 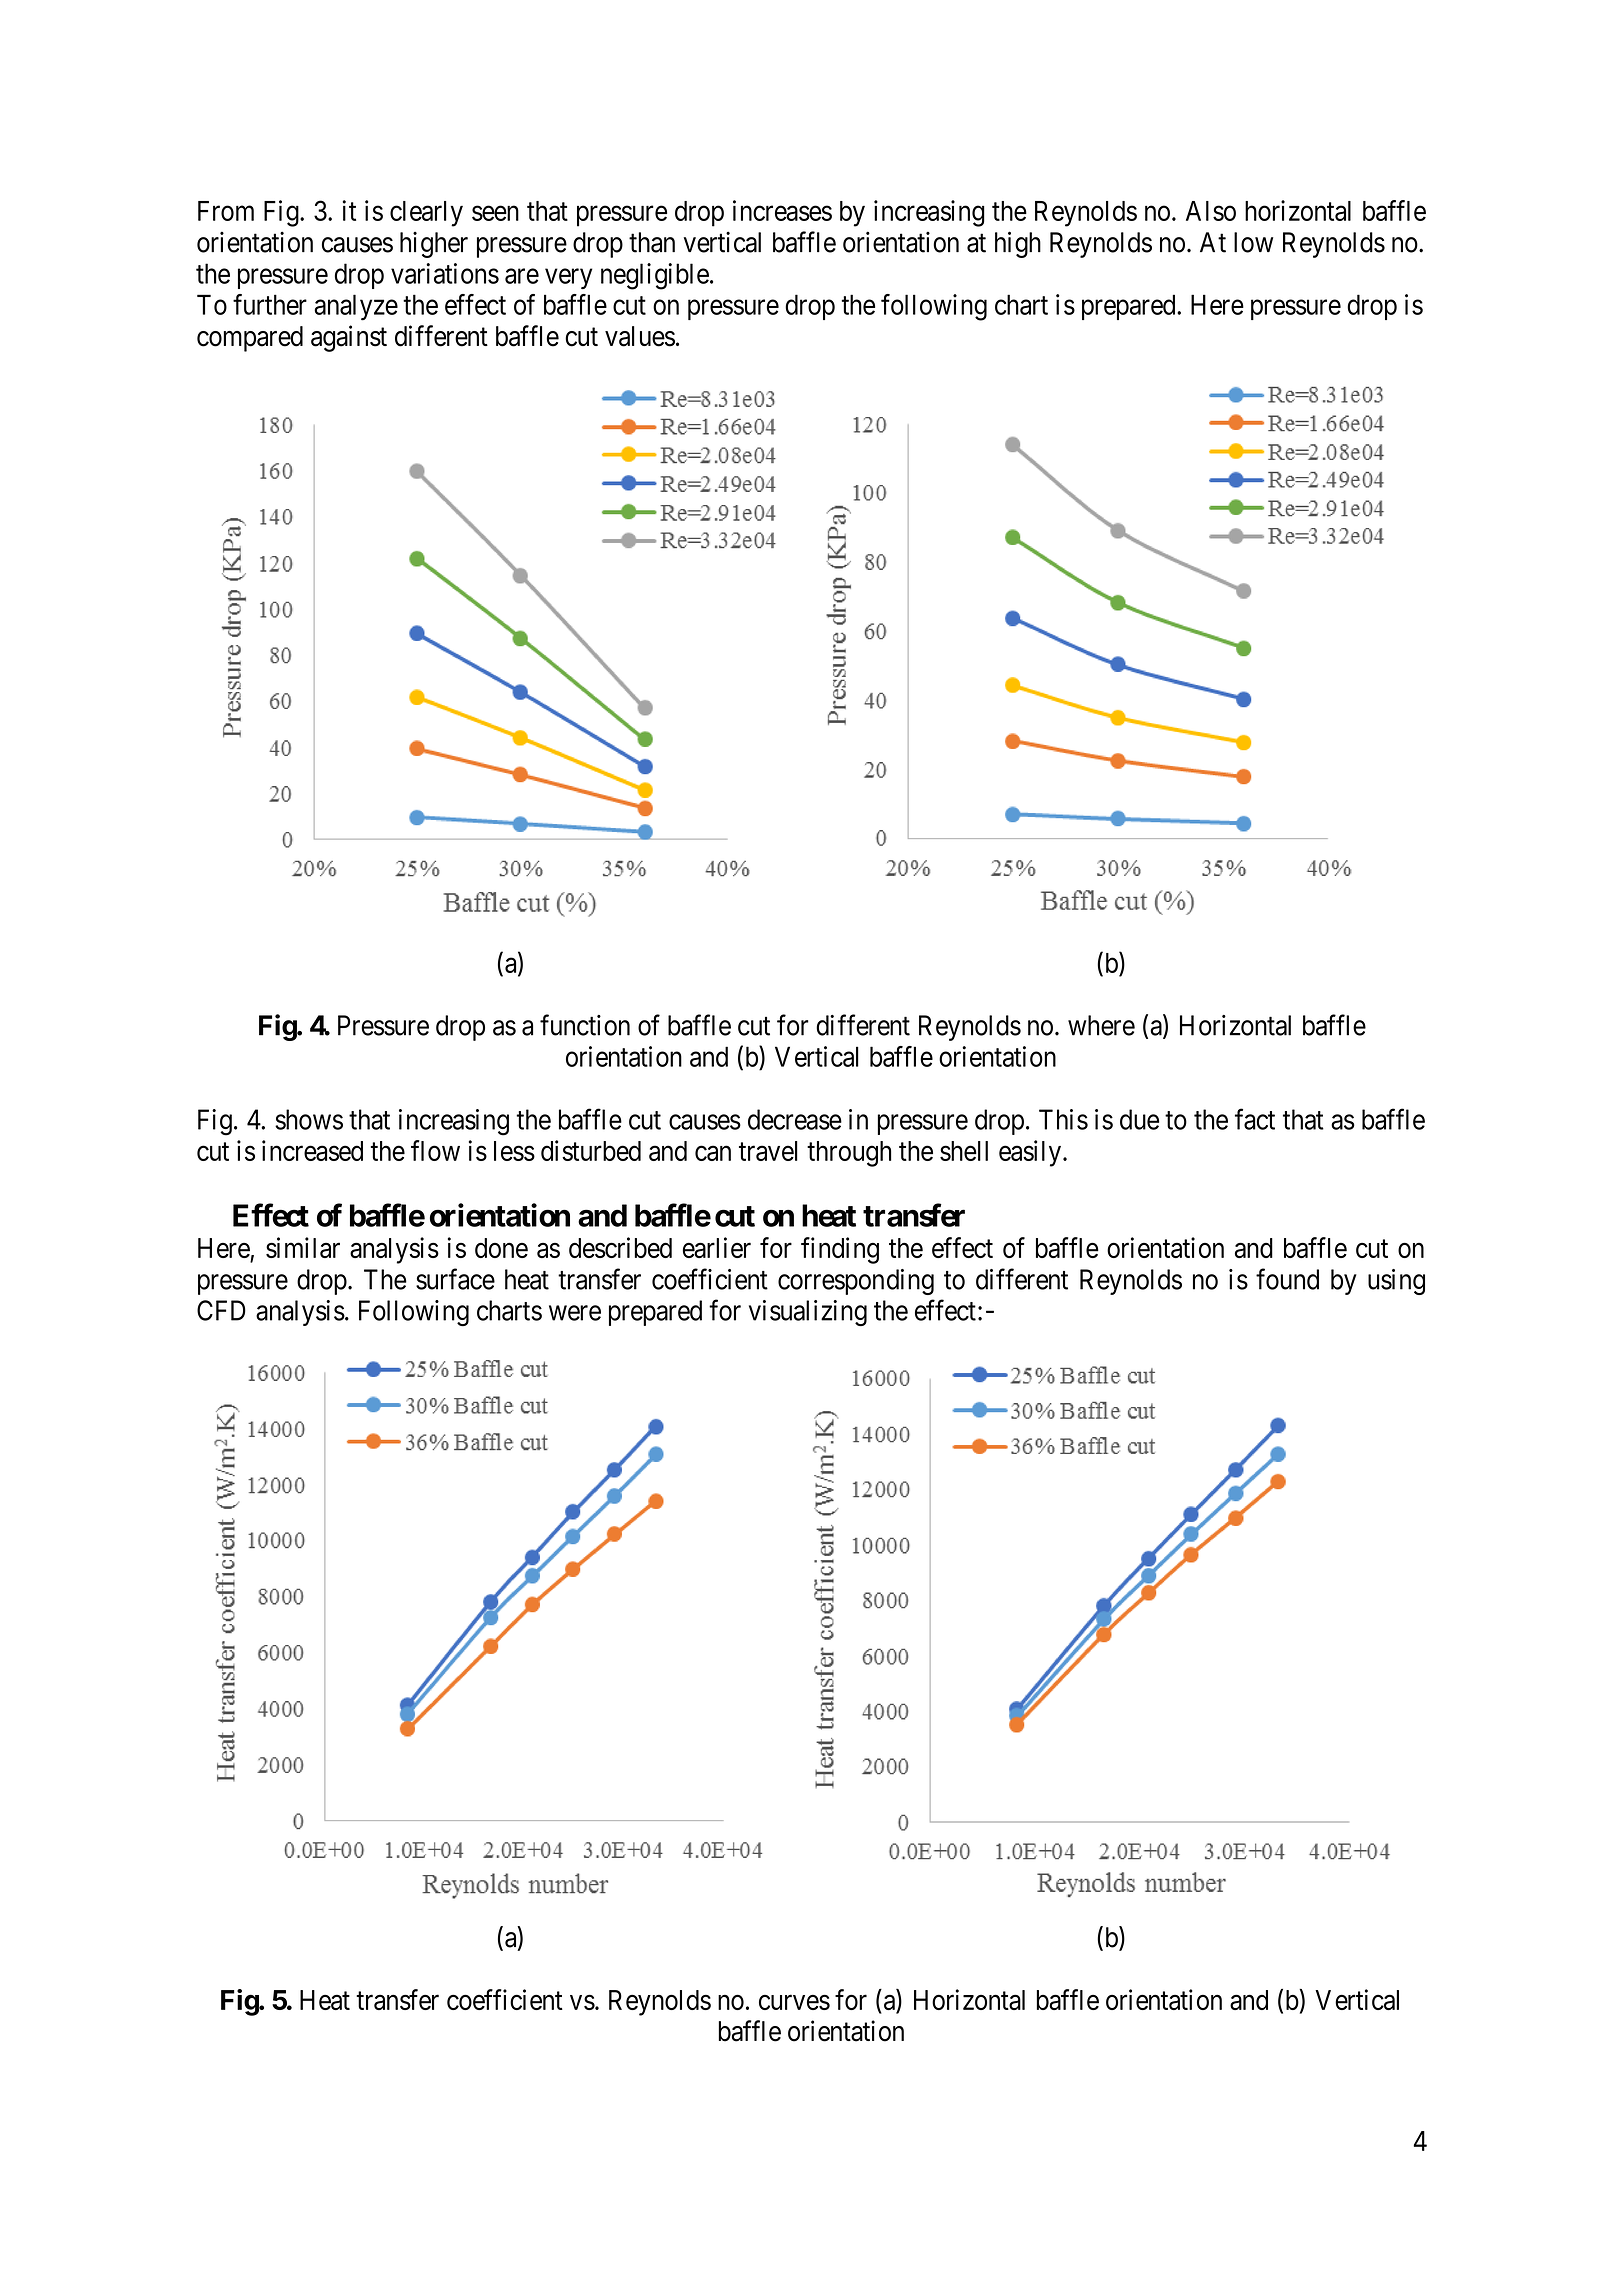 What do you see at coordinates (1211, 211) in the screenshot?
I see `Also` at bounding box center [1211, 211].
